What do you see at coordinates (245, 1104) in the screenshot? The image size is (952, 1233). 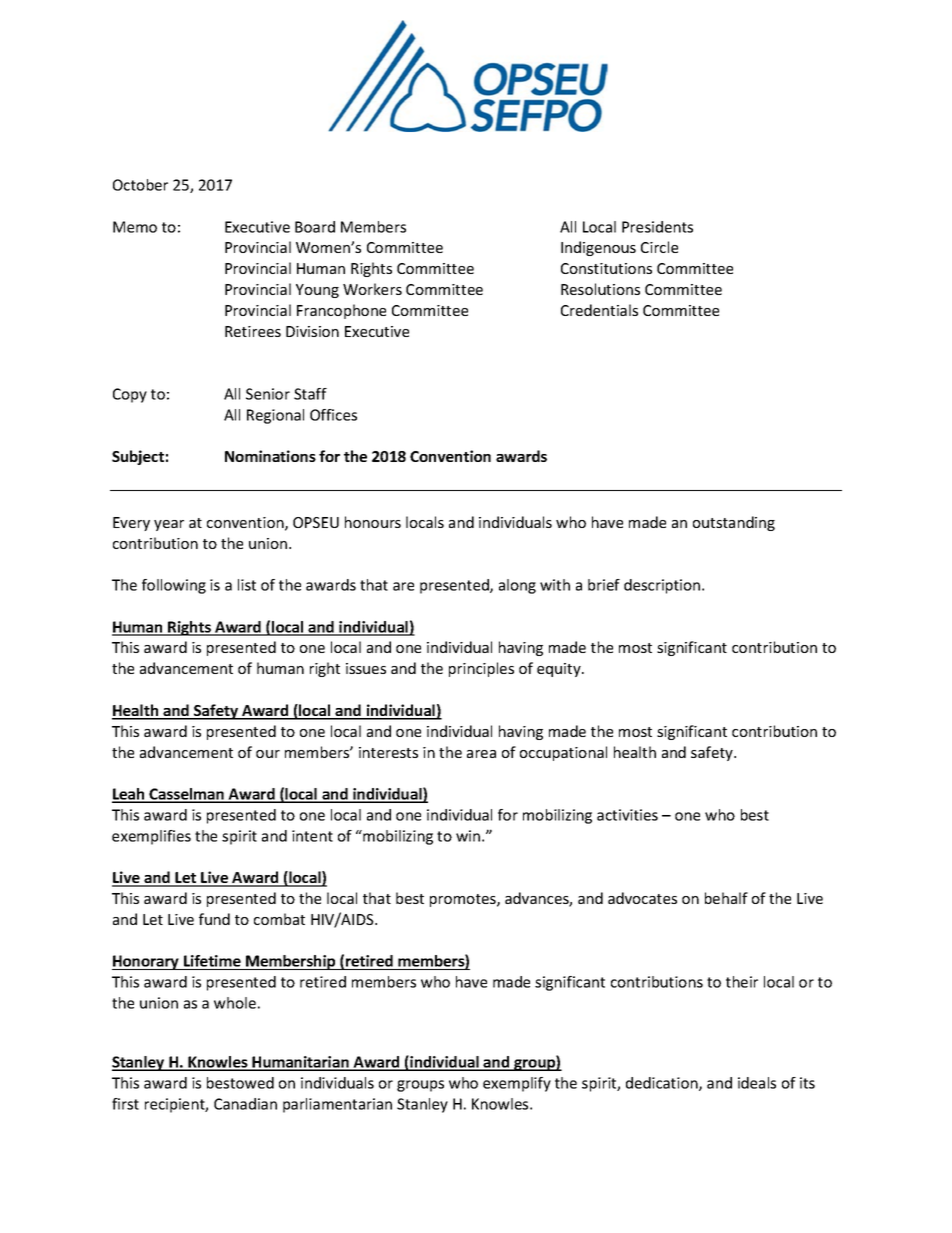 I see `Canadian` at bounding box center [245, 1104].
